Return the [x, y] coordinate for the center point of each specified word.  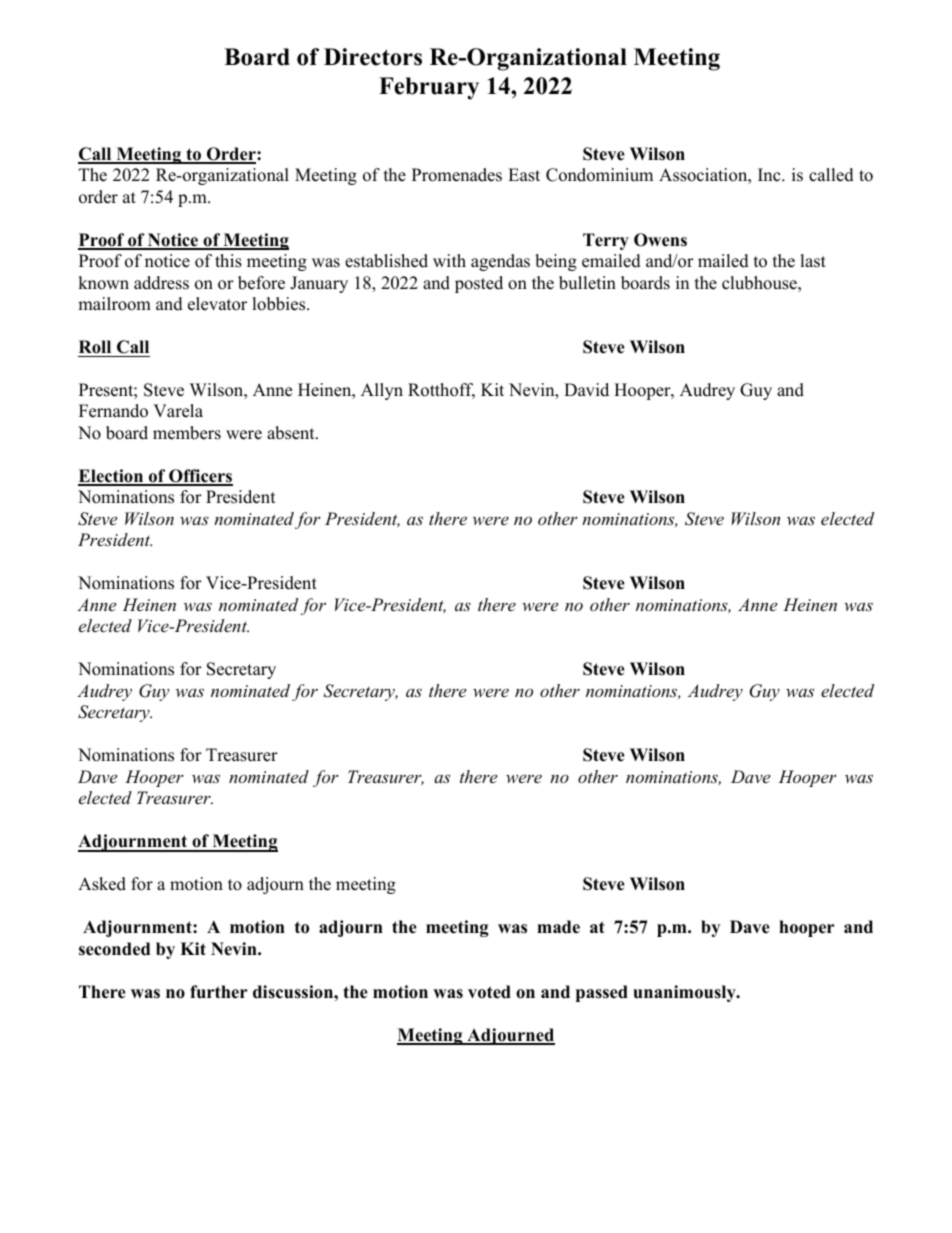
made [558, 927]
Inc [770, 175]
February [429, 88]
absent [292, 433]
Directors [373, 57]
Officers [200, 477]
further [219, 992]
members [187, 433]
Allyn [382, 391]
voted [489, 992]
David [586, 390]
